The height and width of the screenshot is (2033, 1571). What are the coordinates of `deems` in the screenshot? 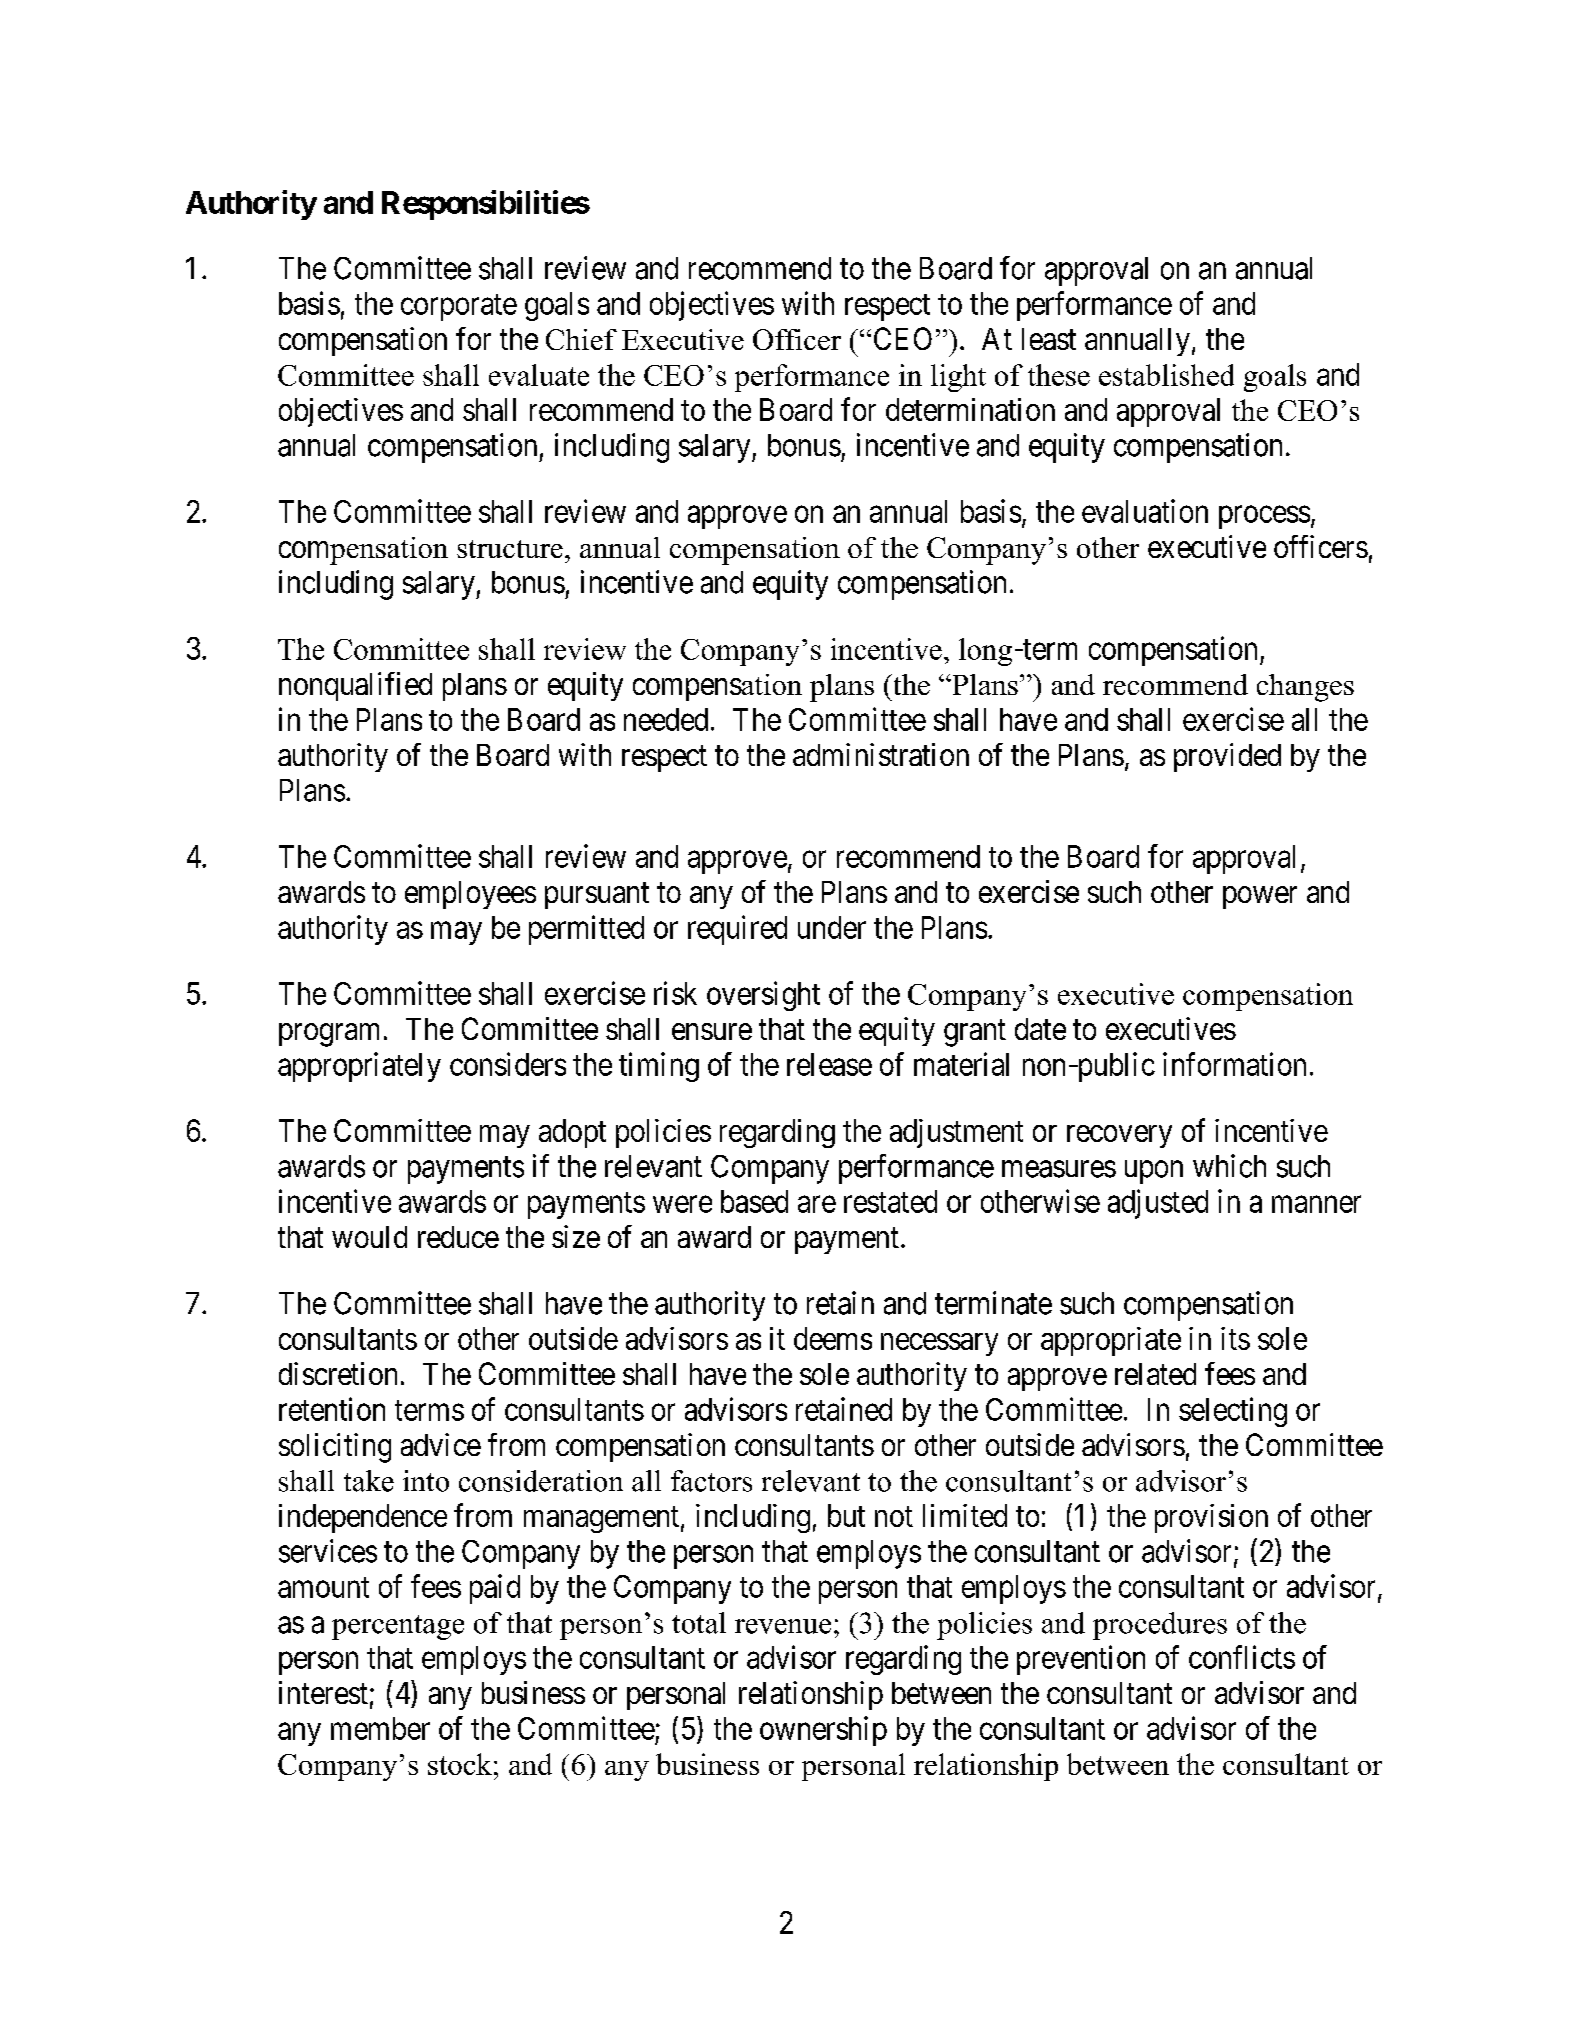 It's located at (833, 1338).
